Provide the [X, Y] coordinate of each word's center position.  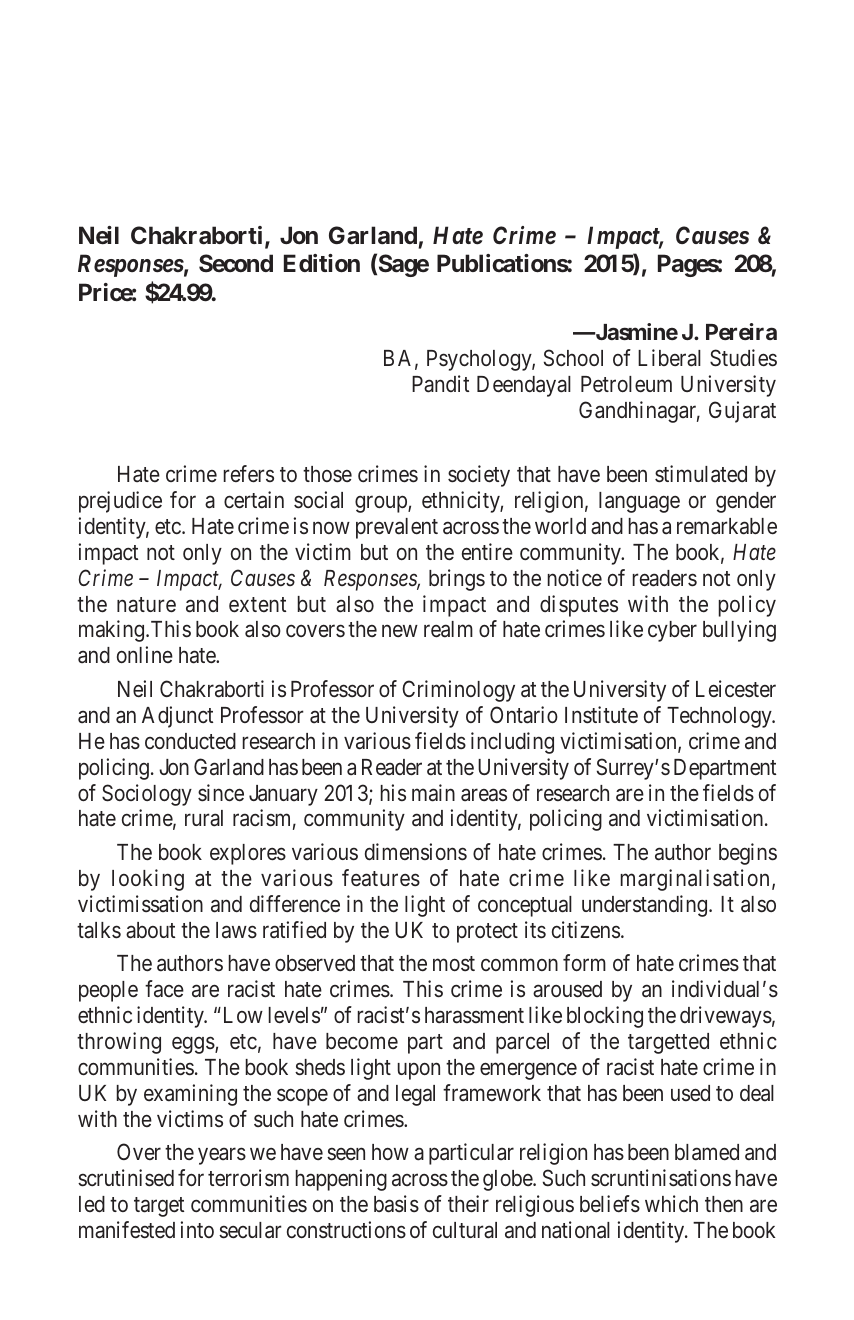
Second [236, 263]
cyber [672, 631]
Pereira [741, 331]
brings [457, 580]
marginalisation [695, 880]
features [381, 878]
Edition [322, 263]
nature [146, 605]
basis [396, 1204]
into [197, 1229]
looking [148, 880]
